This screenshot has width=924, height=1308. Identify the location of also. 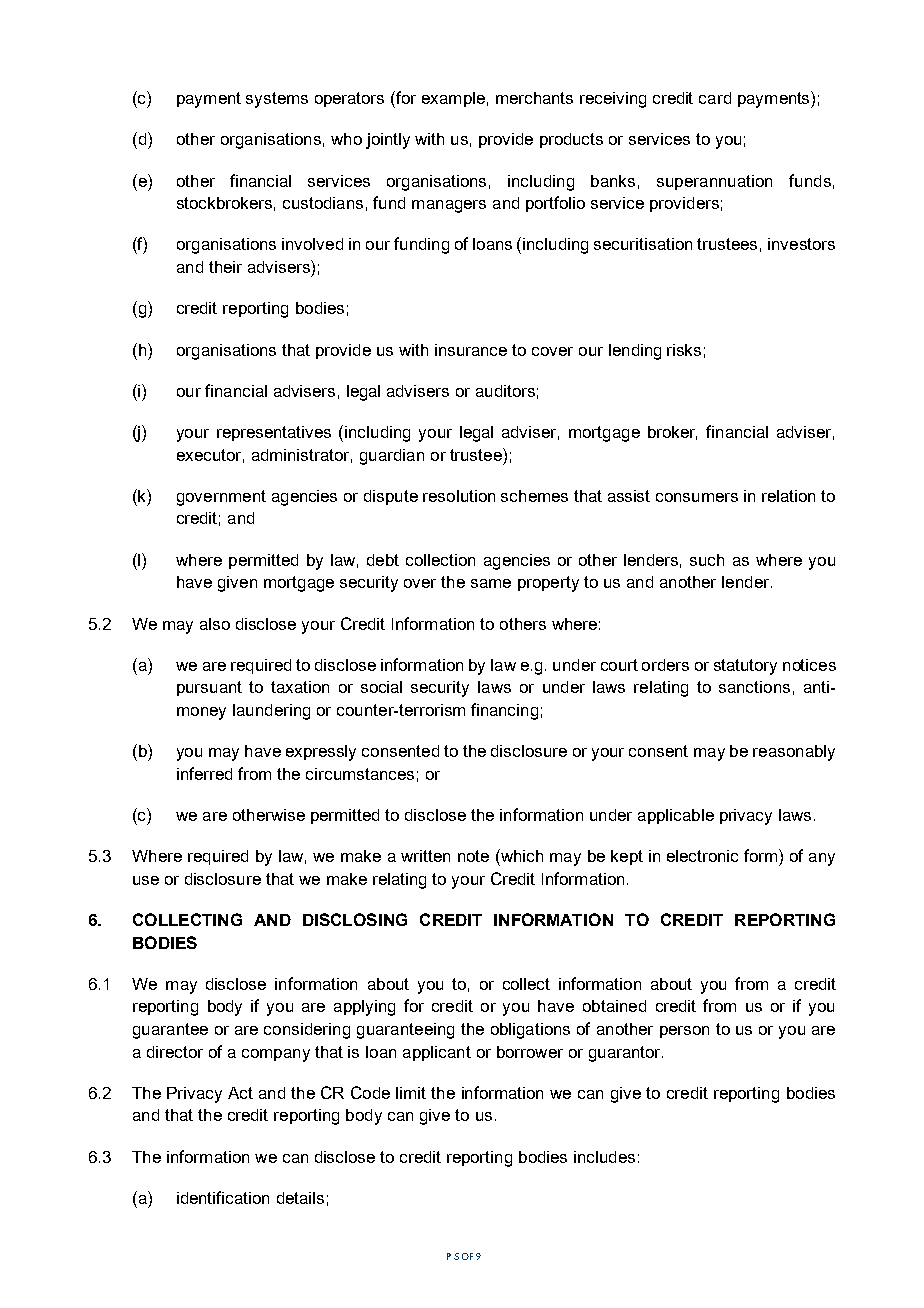
(215, 624).
